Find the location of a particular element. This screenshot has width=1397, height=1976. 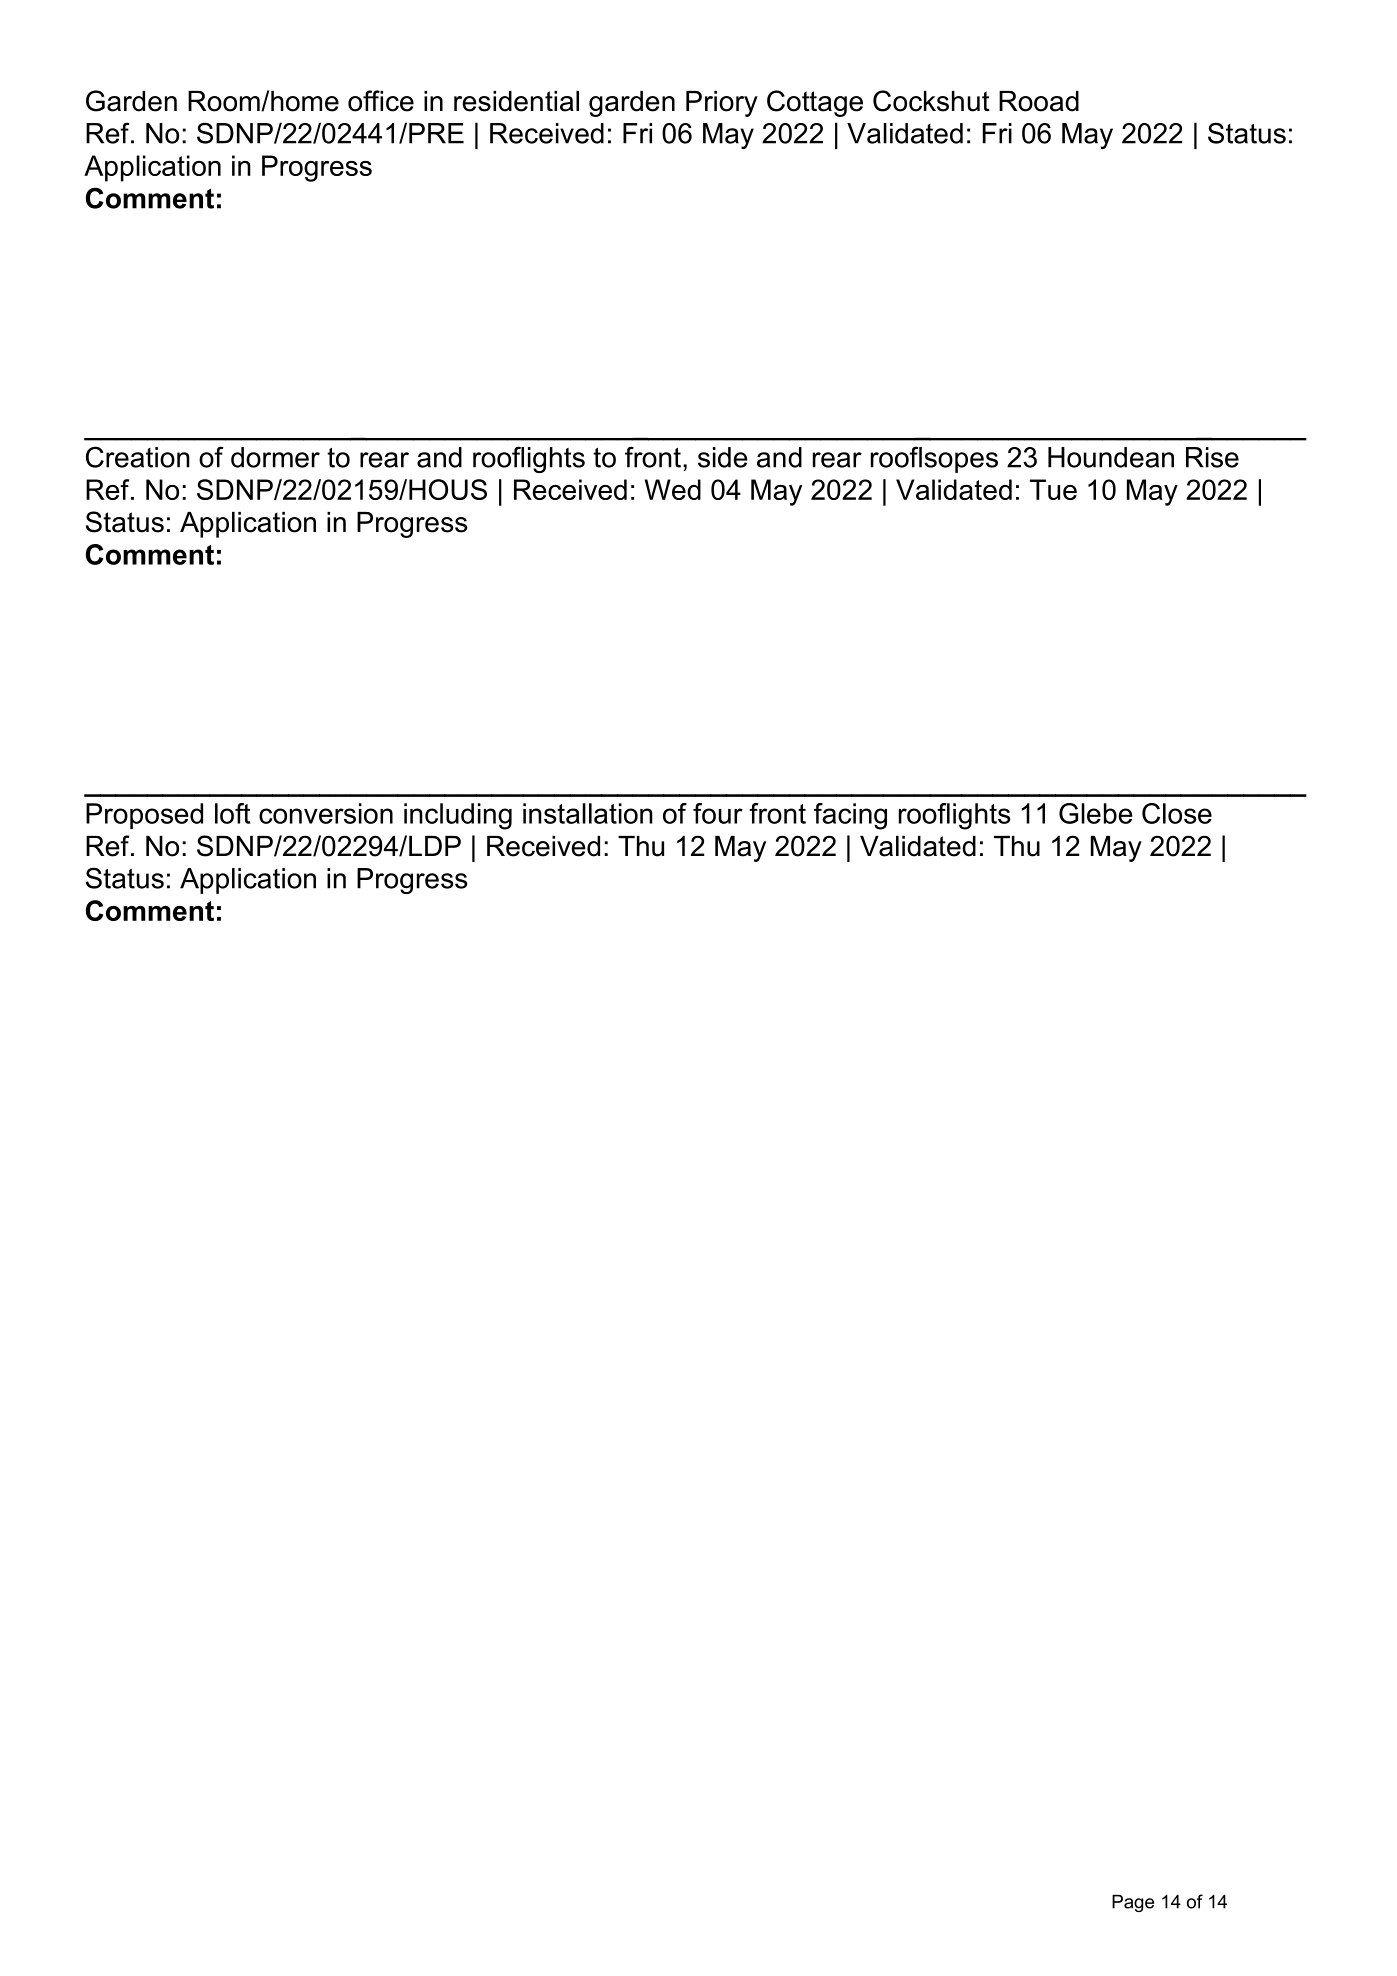

four is located at coordinates (718, 813).
